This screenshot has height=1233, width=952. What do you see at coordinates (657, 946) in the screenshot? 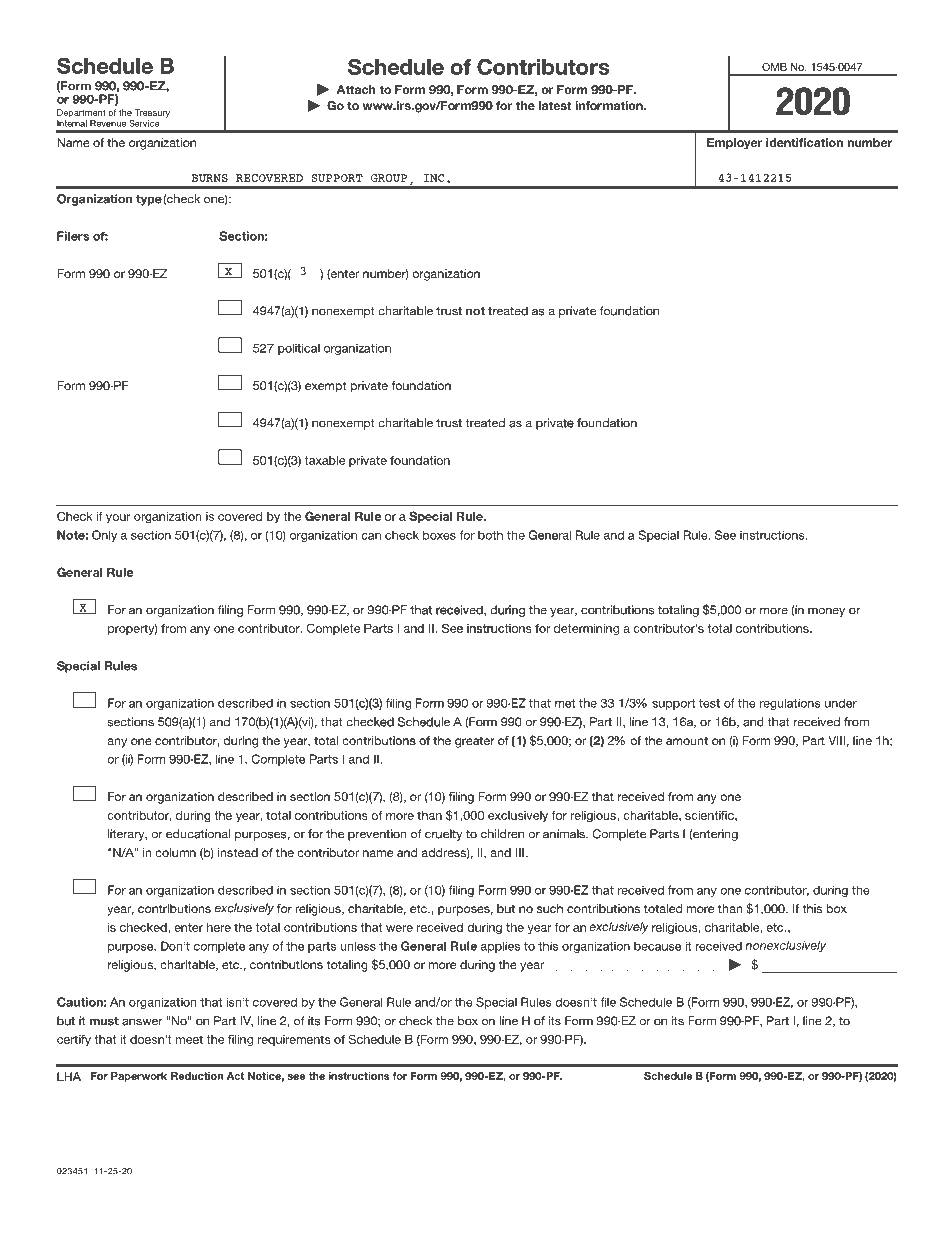
I see `because` at bounding box center [657, 946].
